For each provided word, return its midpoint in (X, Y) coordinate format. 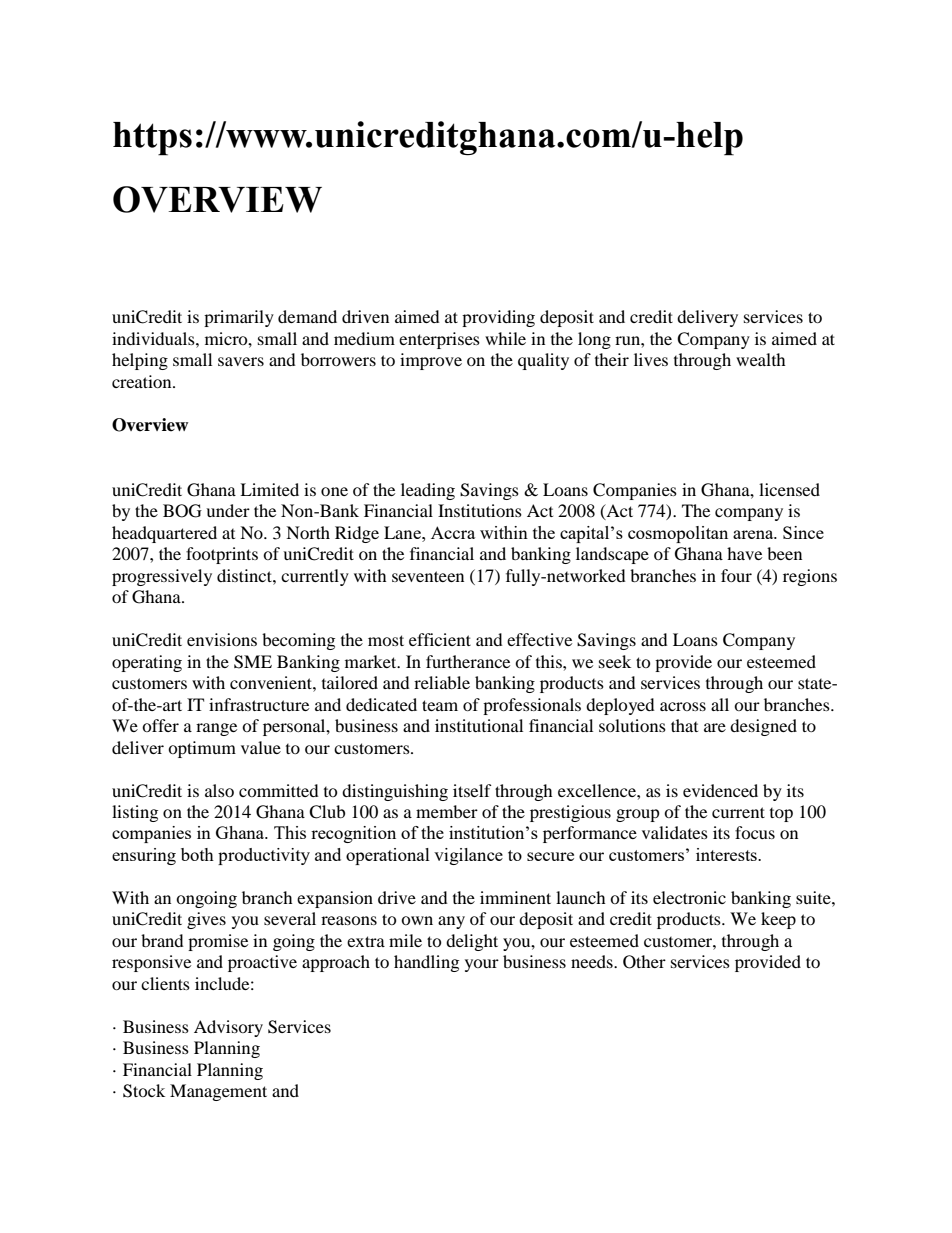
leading (428, 491)
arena (754, 534)
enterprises (439, 340)
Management (218, 1092)
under (228, 510)
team (440, 705)
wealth (761, 359)
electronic (689, 897)
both (197, 854)
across (683, 706)
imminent (515, 897)
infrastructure (259, 704)
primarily (239, 318)
